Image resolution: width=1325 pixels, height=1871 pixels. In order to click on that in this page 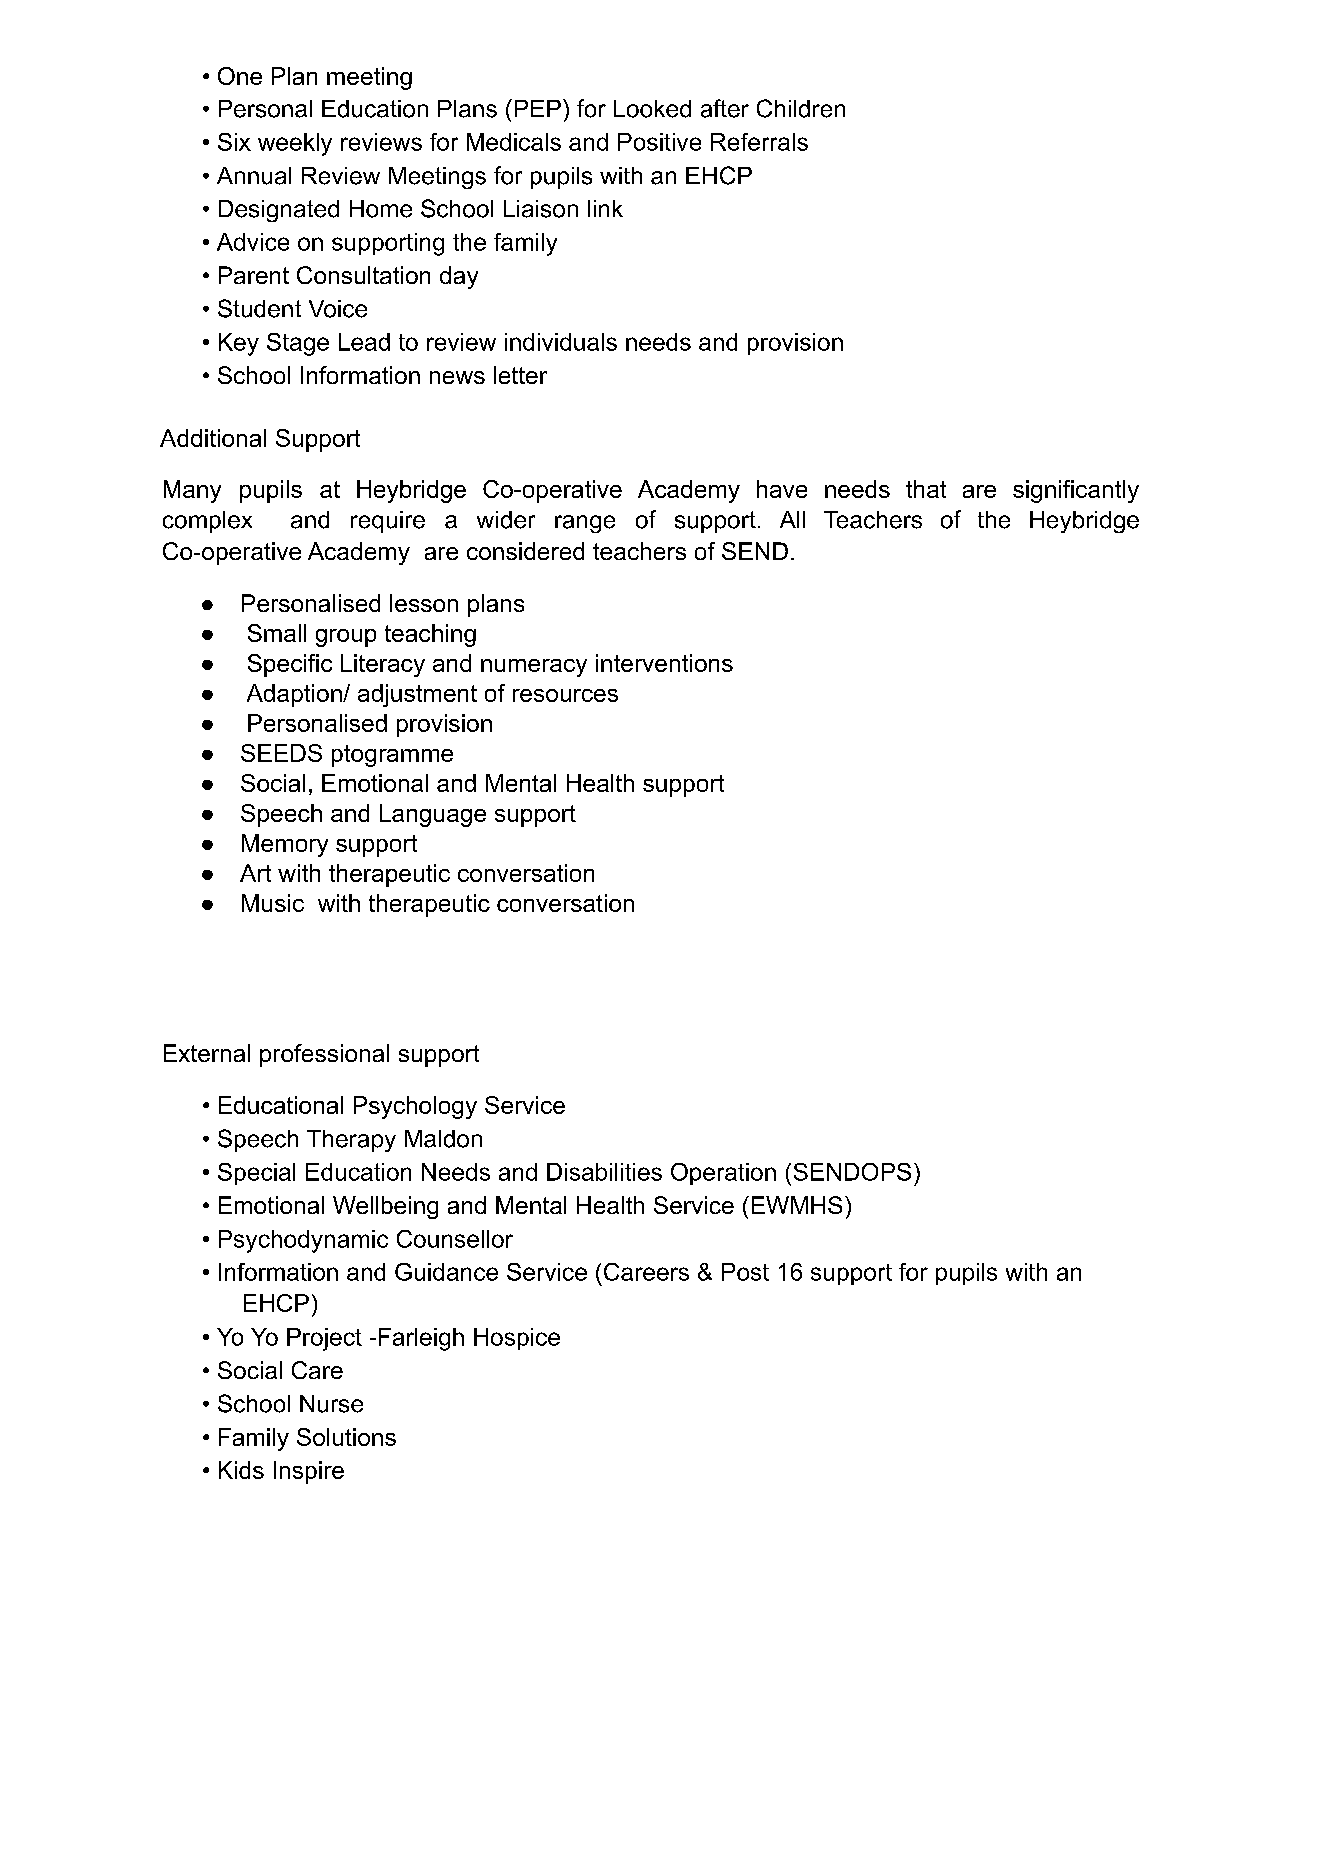, I will do `click(926, 489)`.
